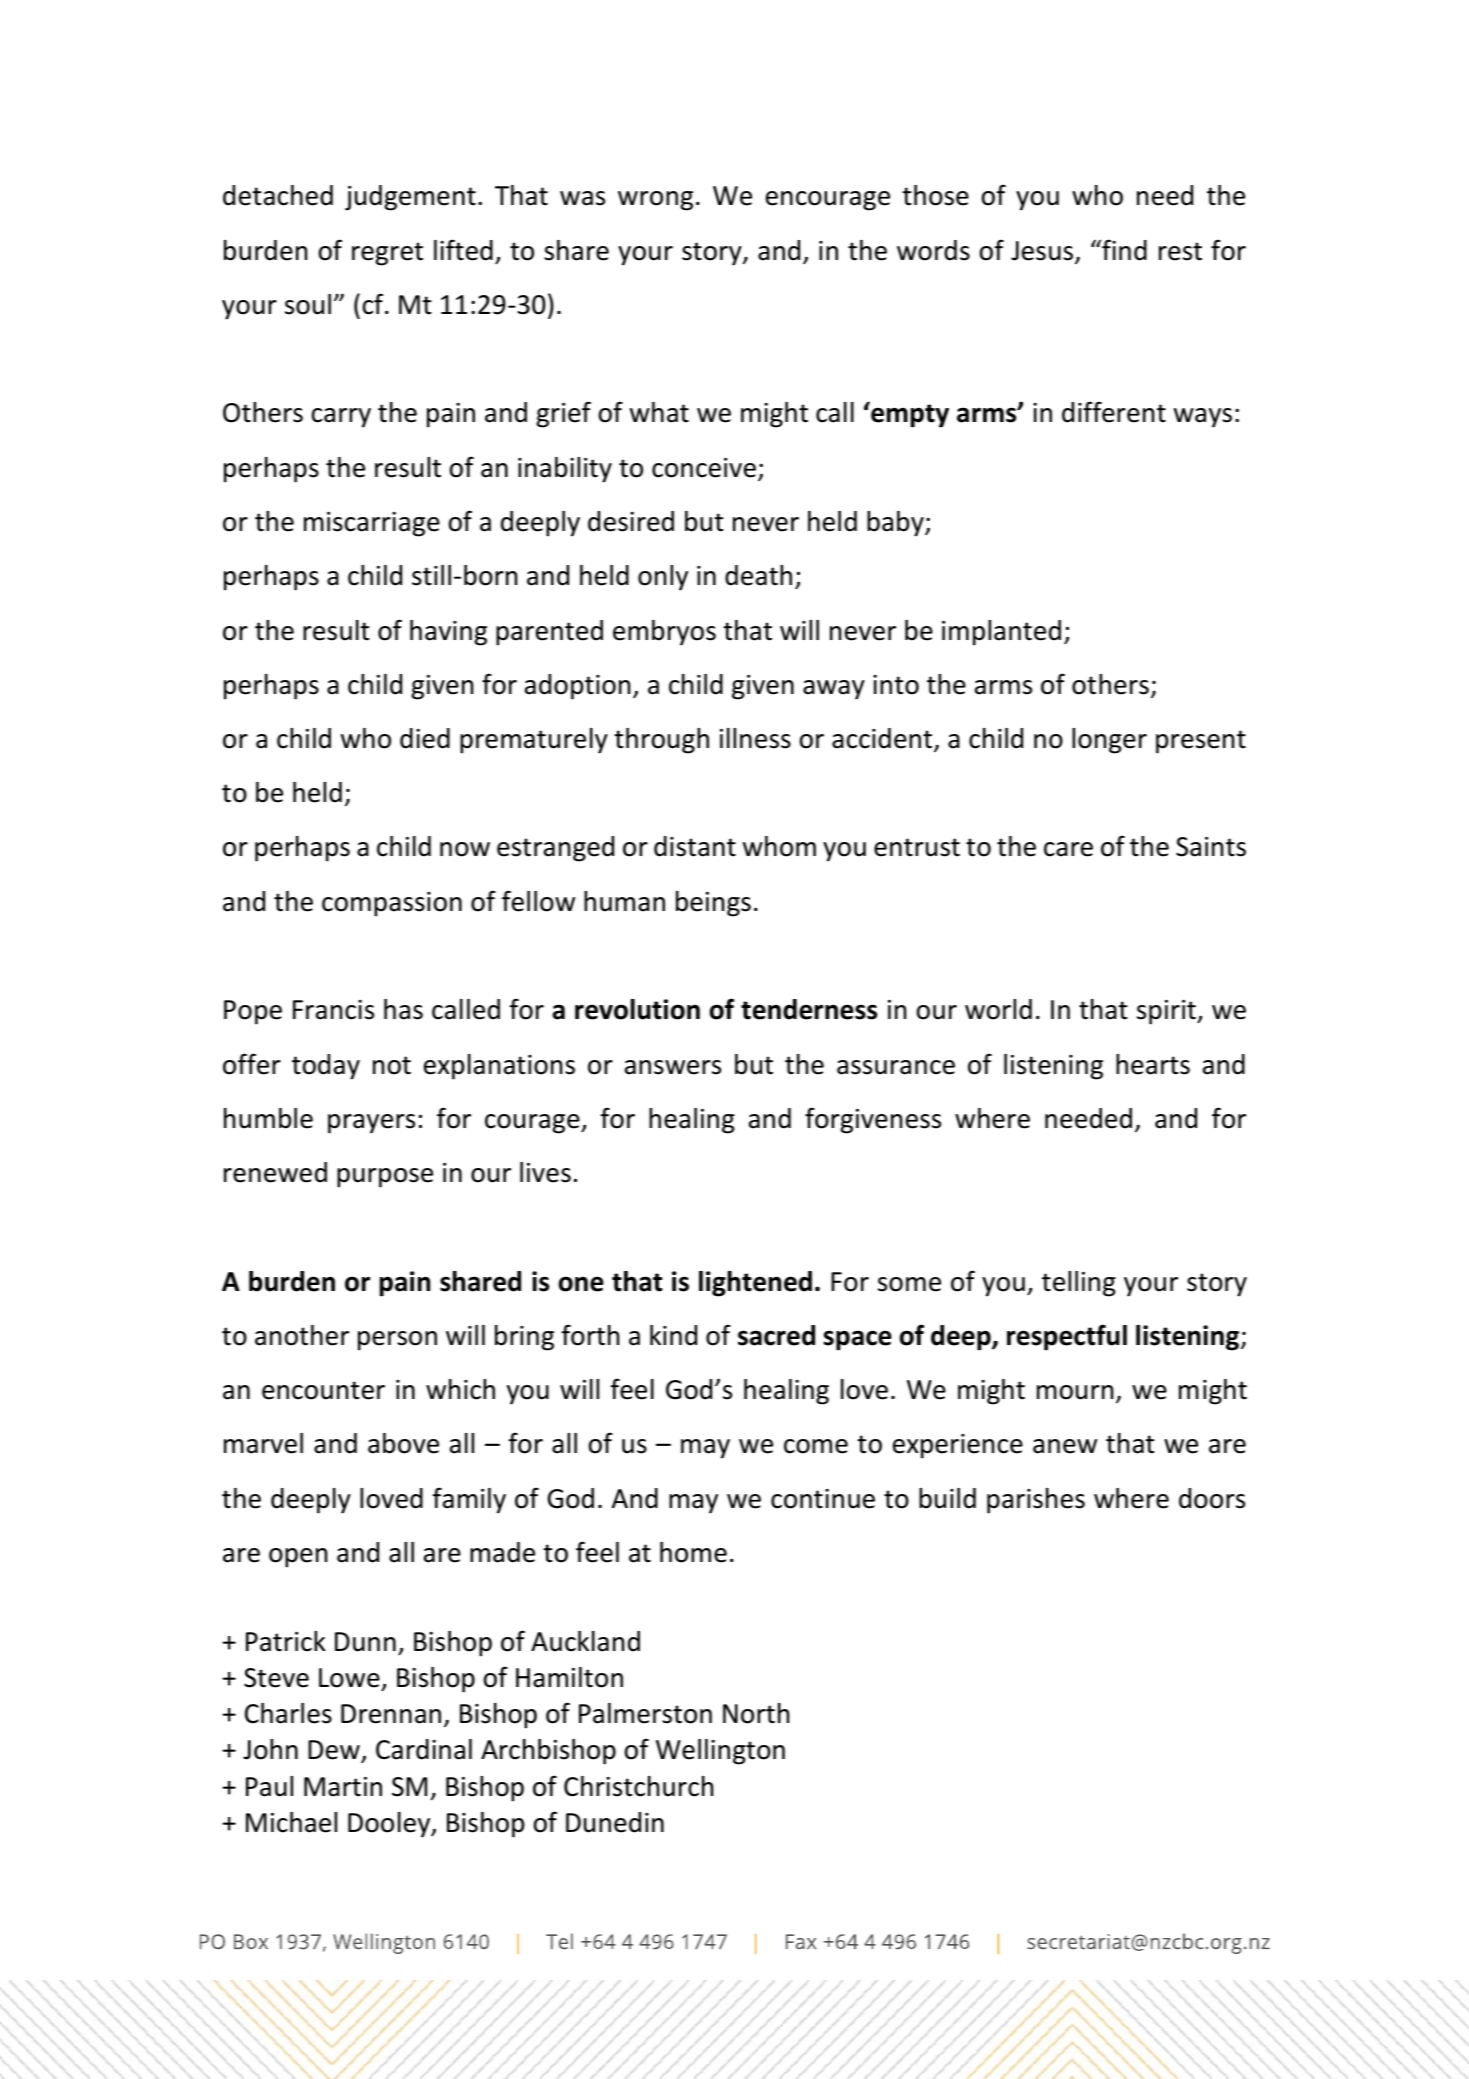 The width and height of the screenshot is (1469, 2079). Describe the element at coordinates (655, 201) in the screenshot. I see `wrong` at that location.
